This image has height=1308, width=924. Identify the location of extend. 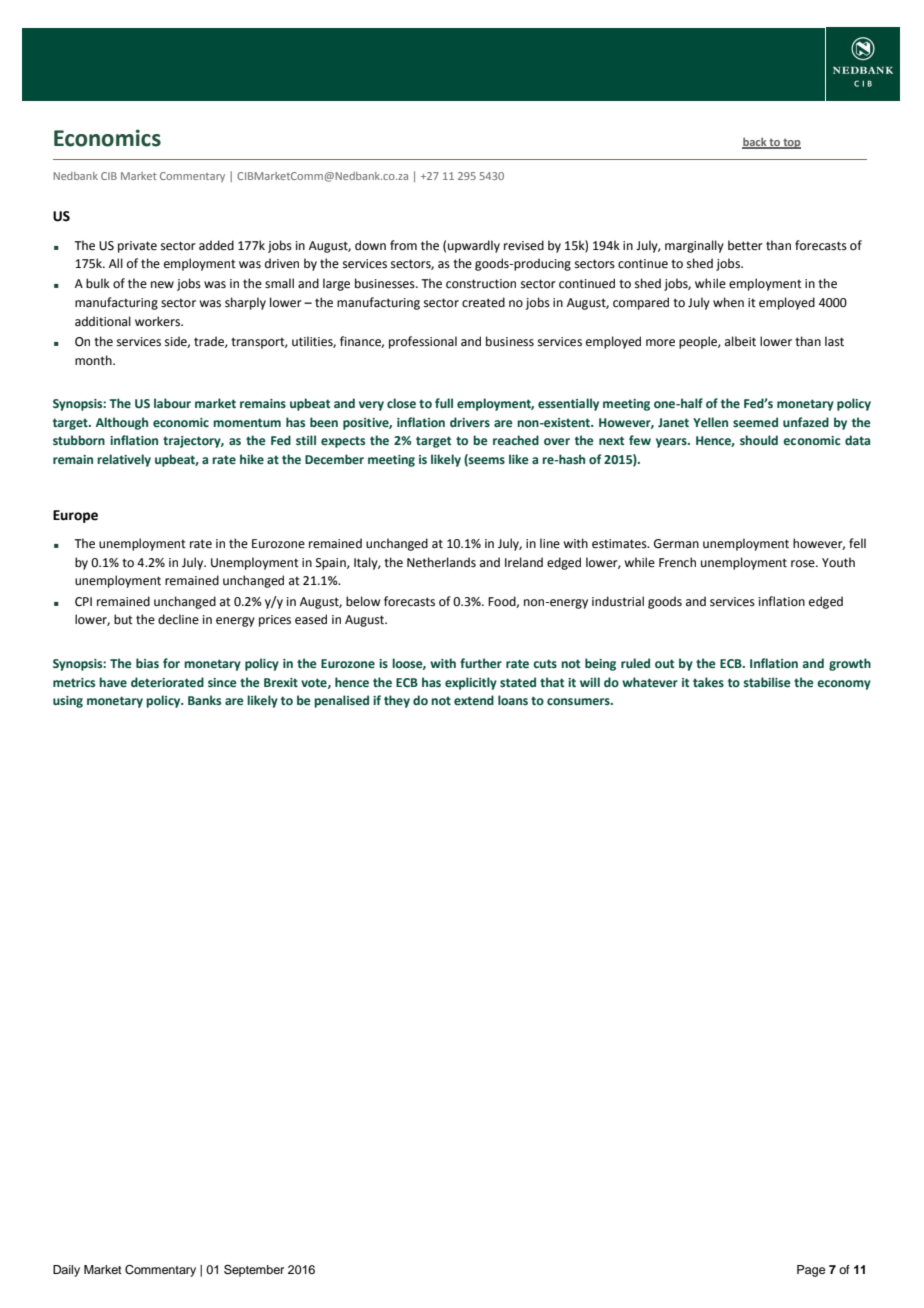
(474, 700).
